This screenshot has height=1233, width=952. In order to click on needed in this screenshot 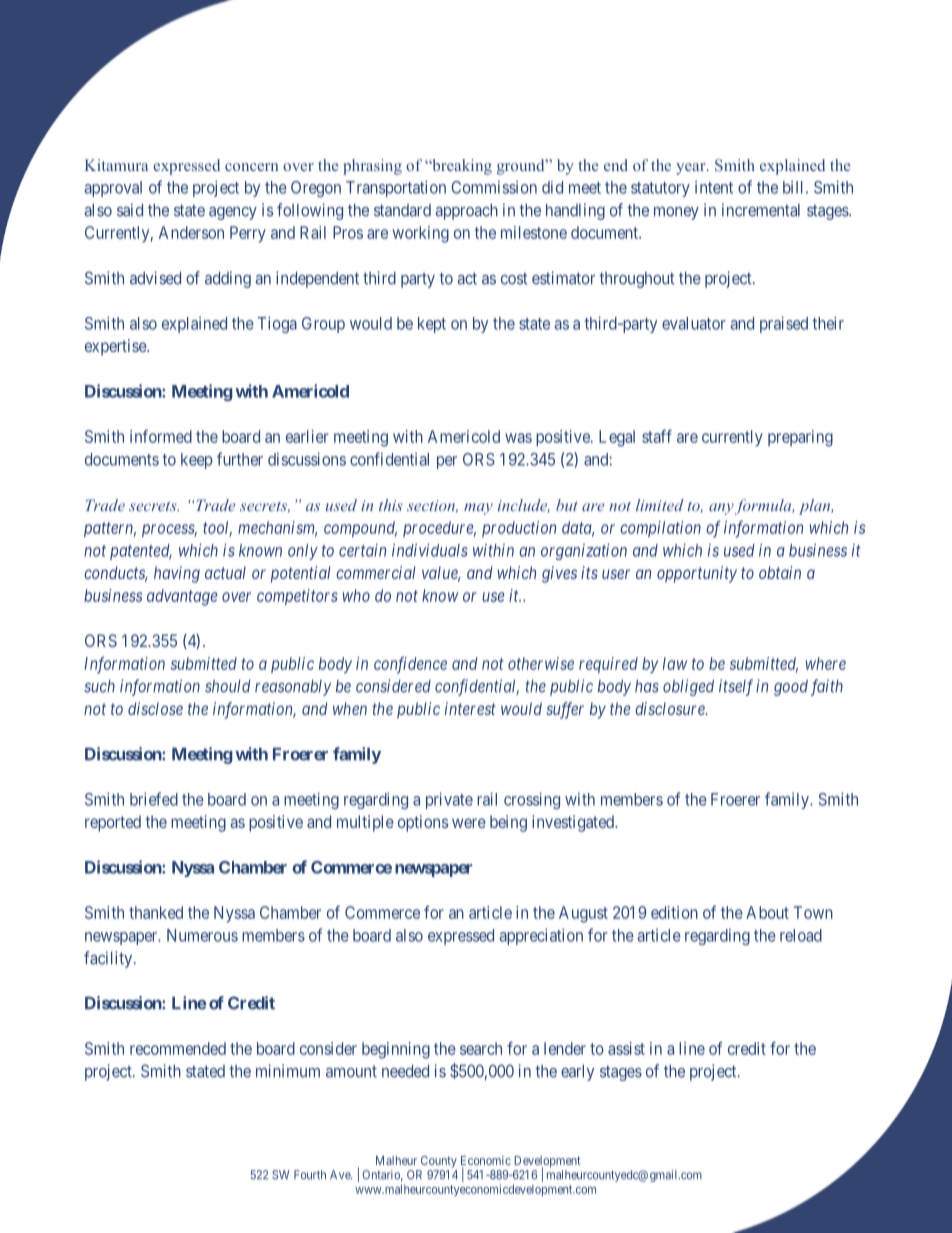, I will do `click(405, 1071)`.
